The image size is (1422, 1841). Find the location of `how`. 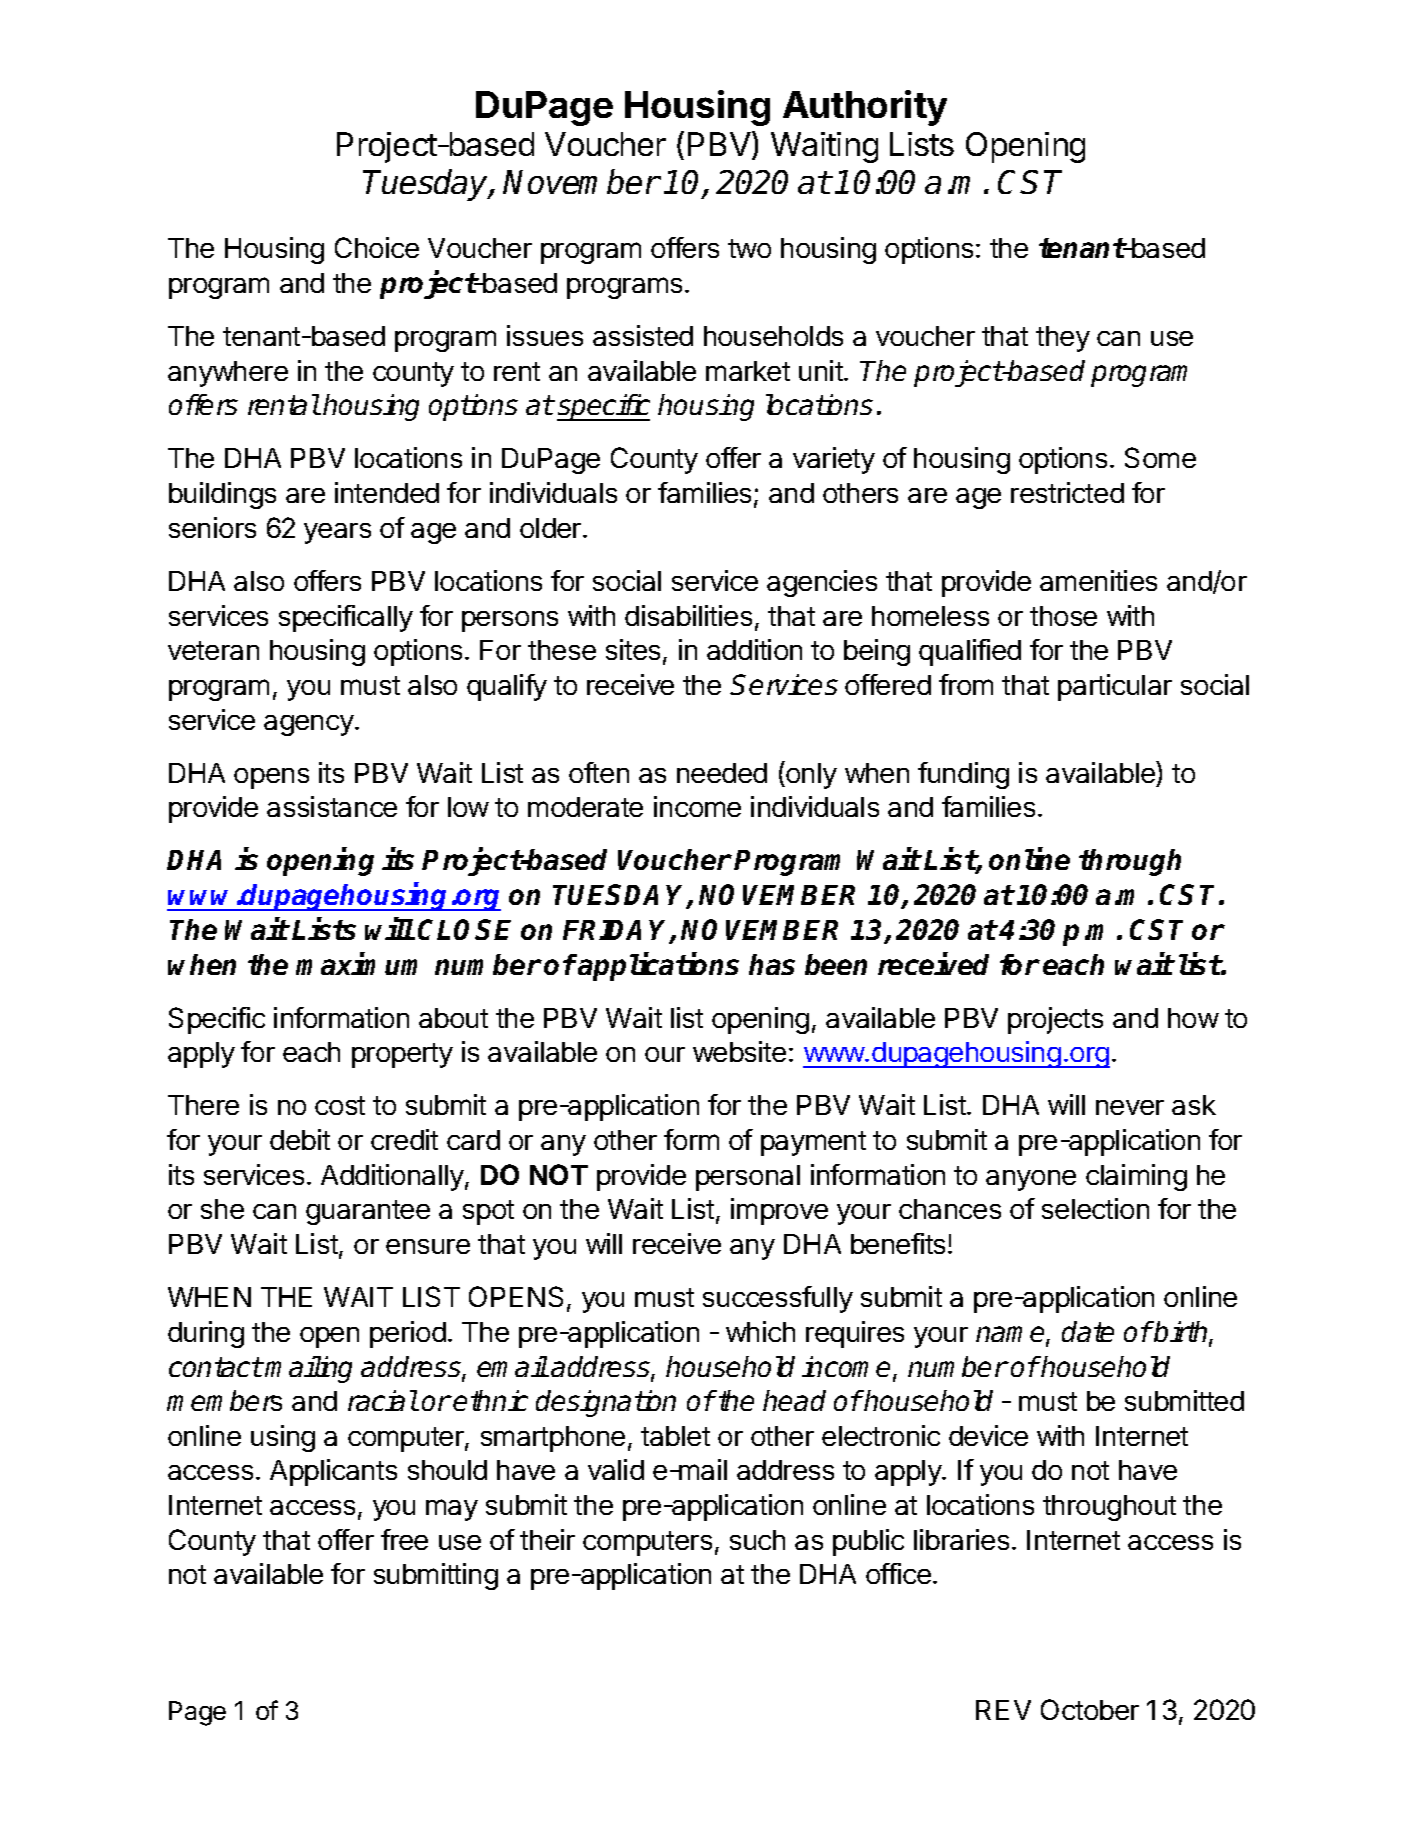

how is located at coordinates (1193, 1018).
